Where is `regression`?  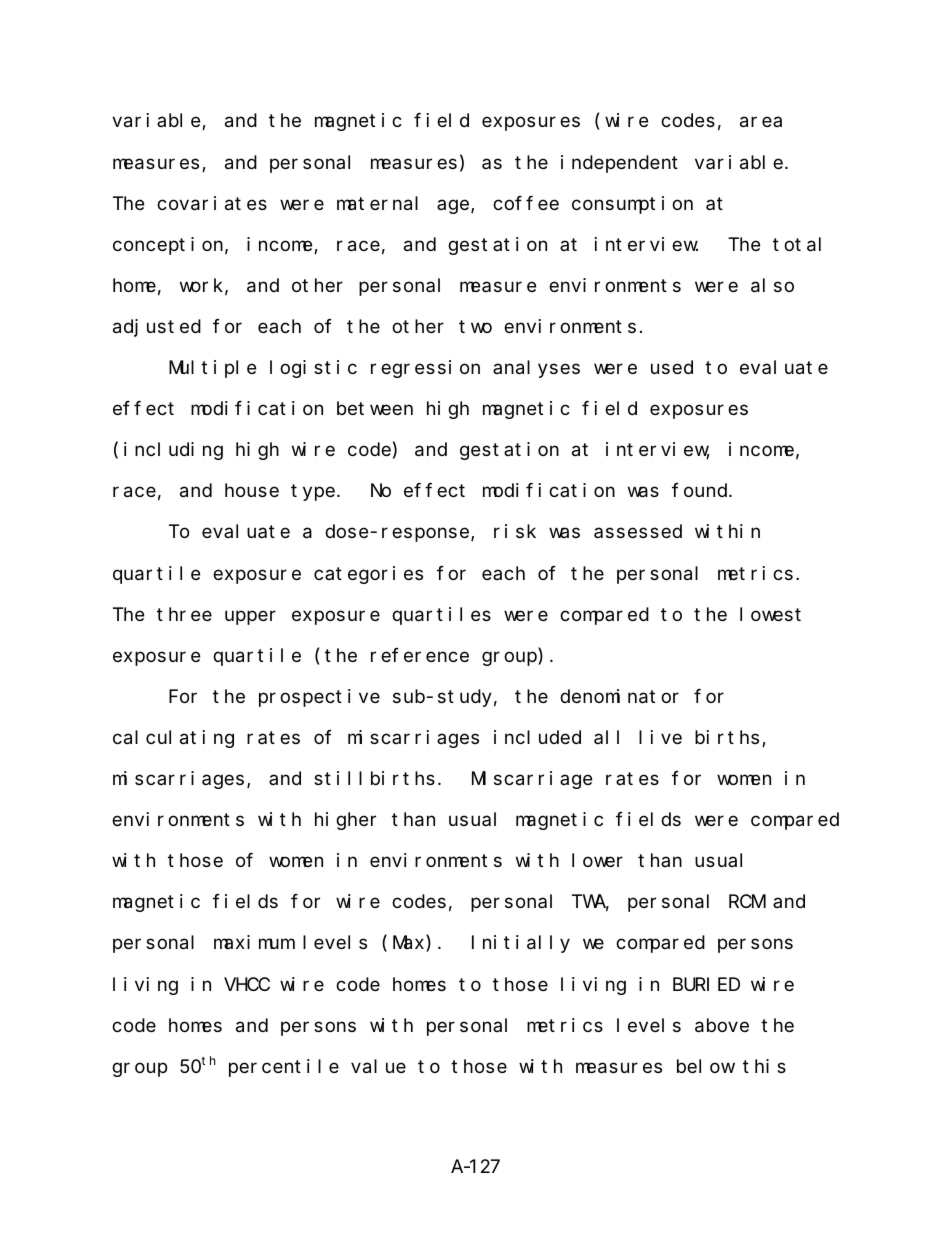 regression is located at coordinates (425, 369).
